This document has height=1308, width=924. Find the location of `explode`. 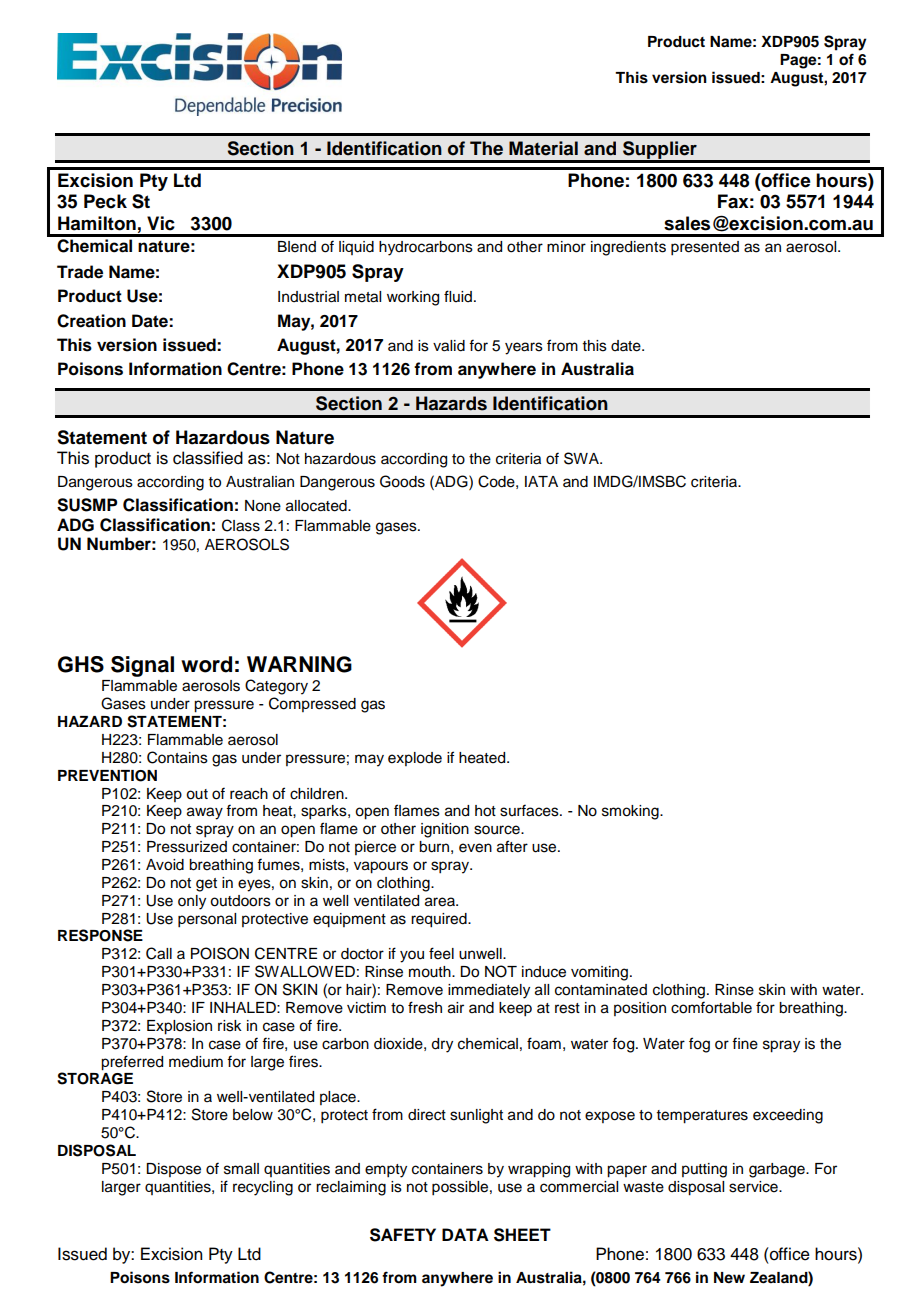

explode is located at coordinates (415, 759).
